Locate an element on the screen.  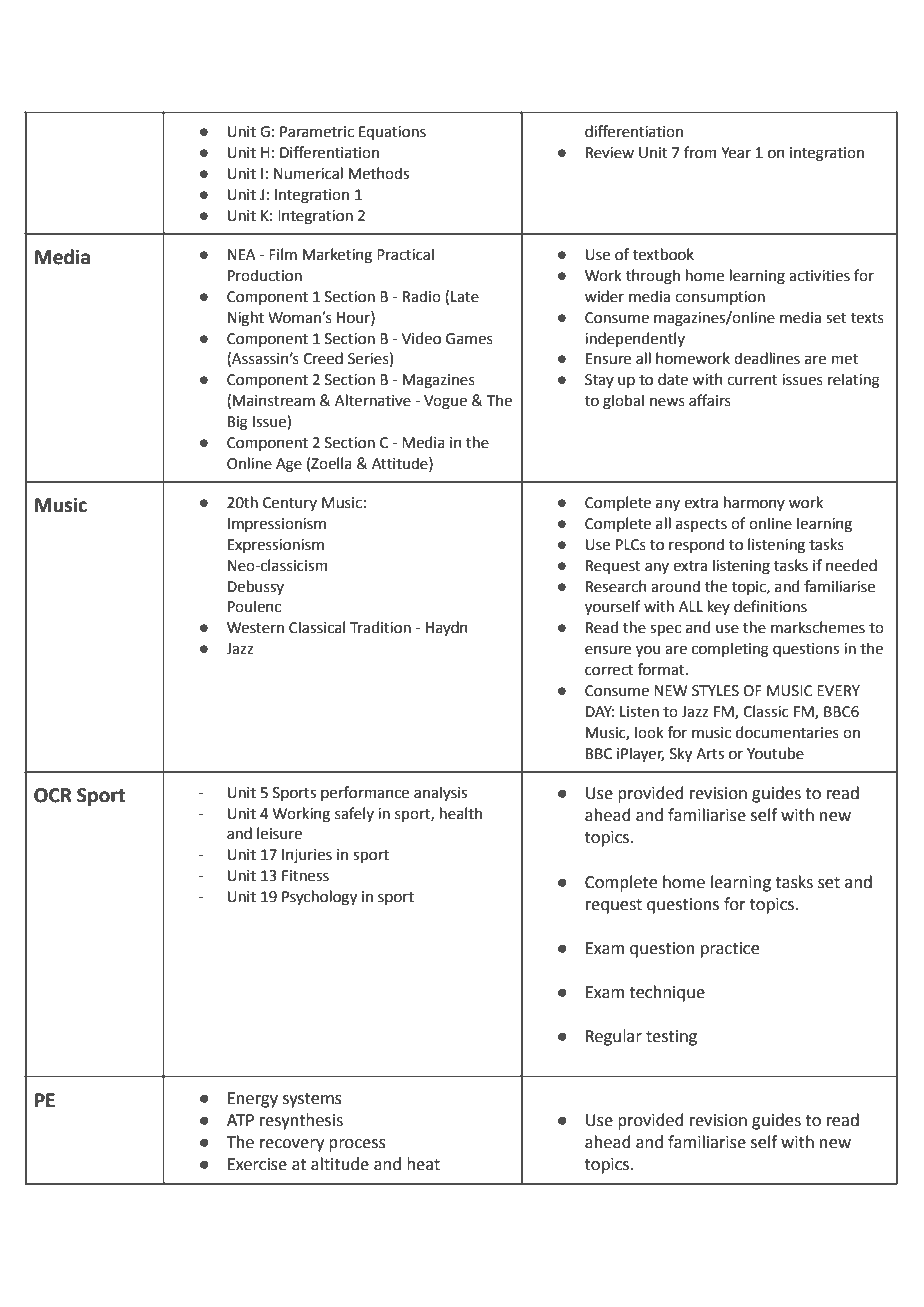
deadlines is located at coordinates (767, 358).
